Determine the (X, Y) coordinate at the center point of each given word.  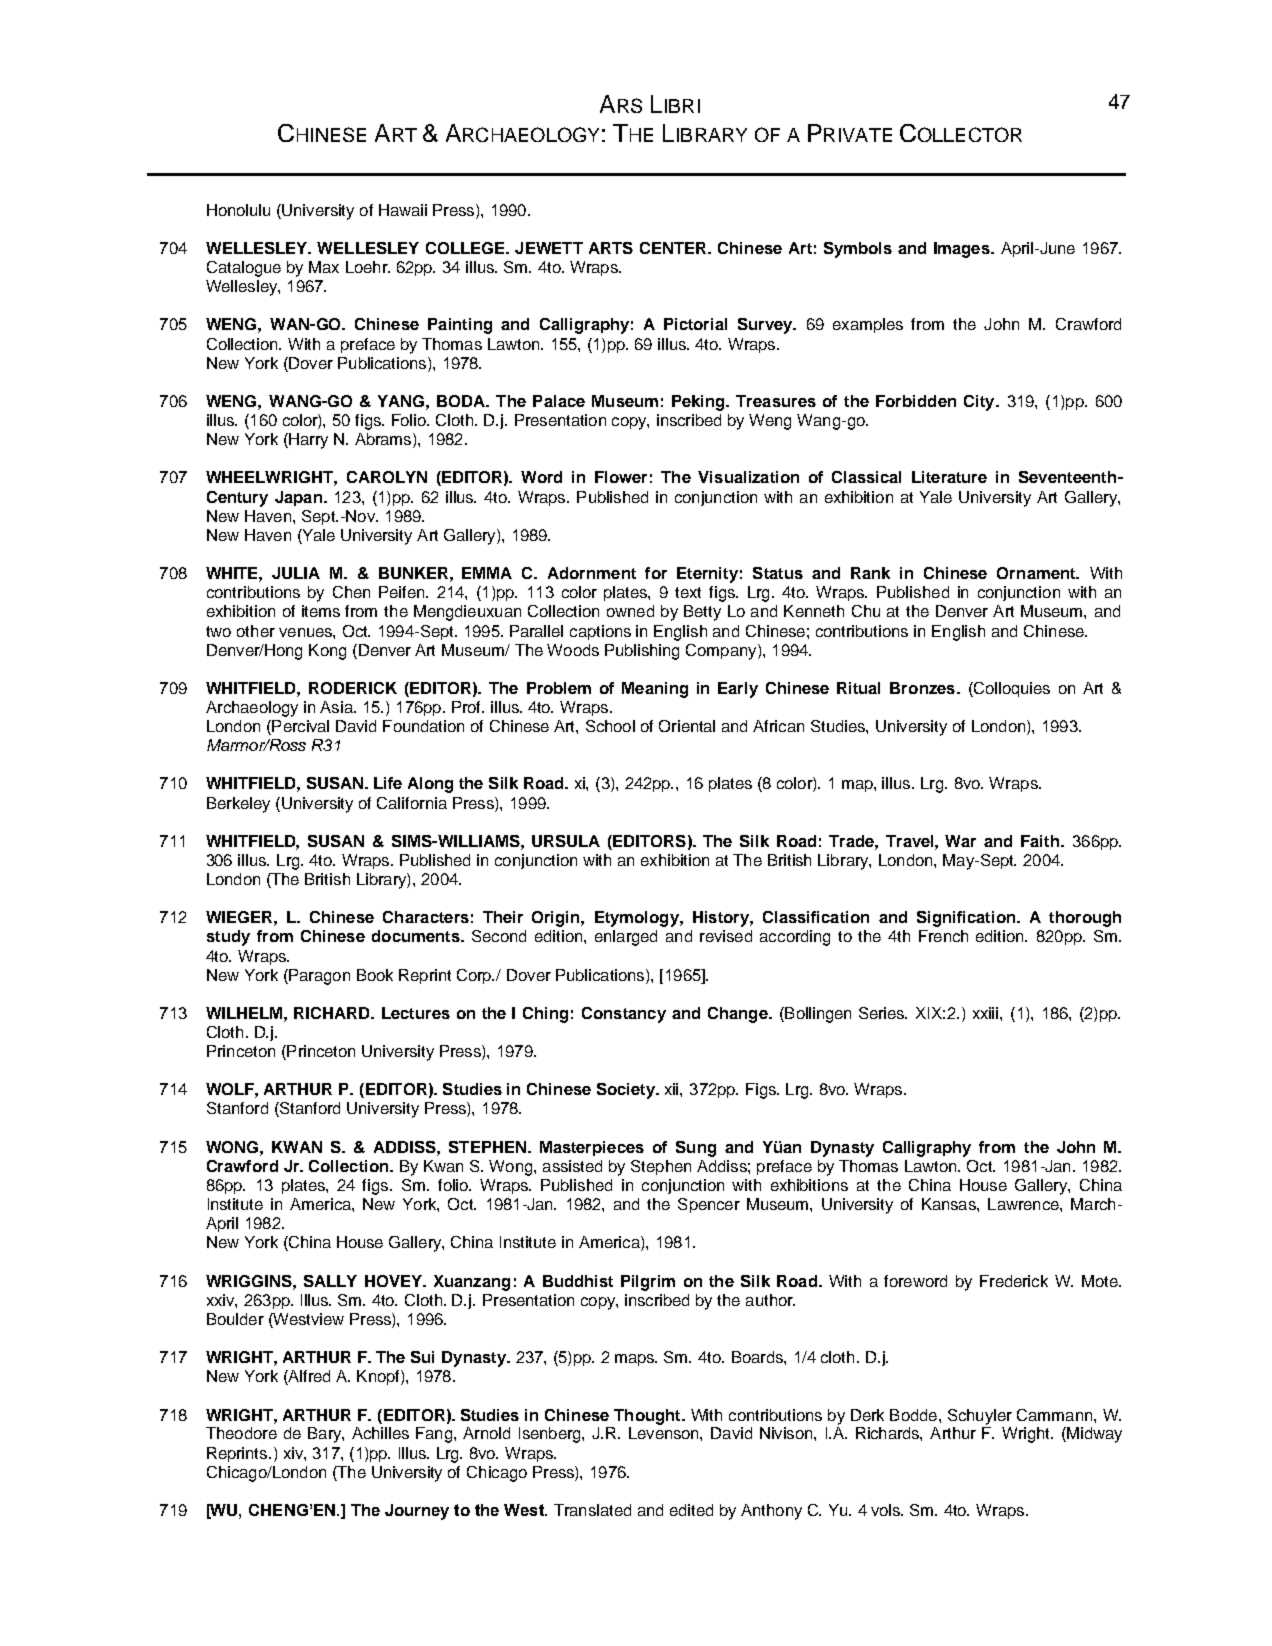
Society (627, 1091)
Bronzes (922, 688)
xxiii (987, 1013)
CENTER (675, 248)
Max (324, 267)
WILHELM (245, 1013)
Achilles (380, 1433)
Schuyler (980, 1417)
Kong (327, 652)
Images (963, 250)
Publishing (642, 652)
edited (691, 1510)
